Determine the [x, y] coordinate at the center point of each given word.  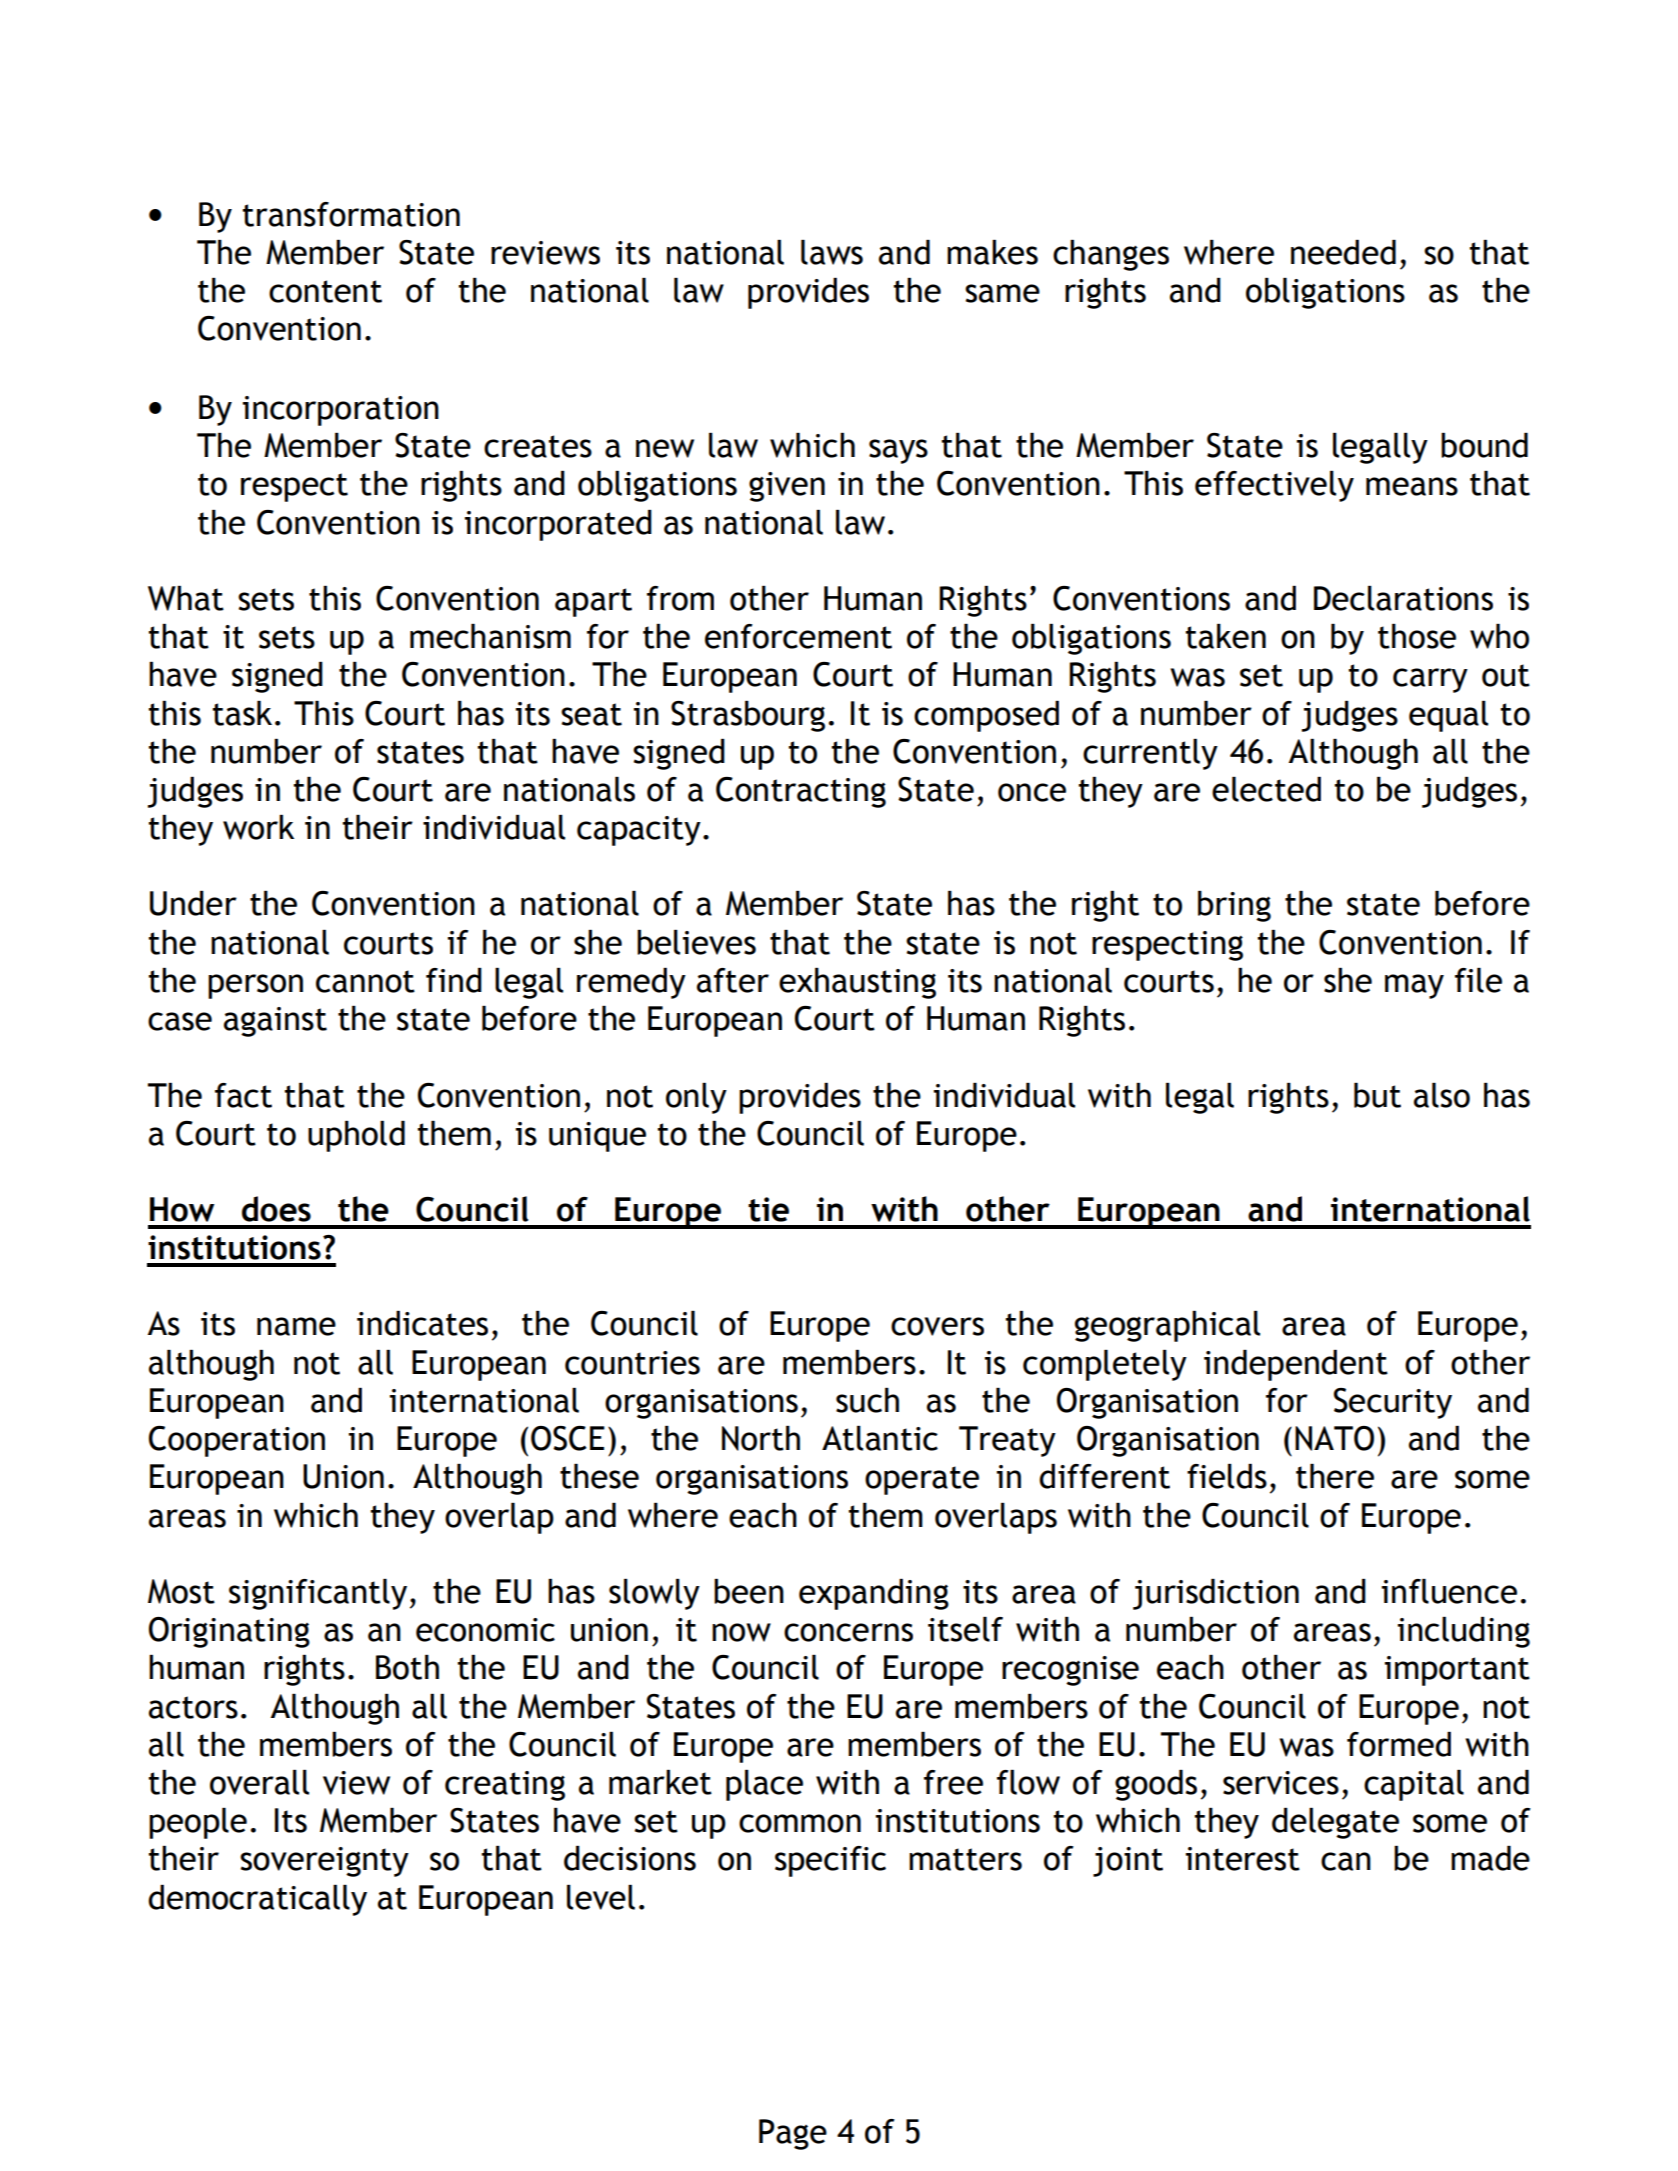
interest [1243, 1859]
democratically [257, 1900]
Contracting [801, 792]
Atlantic [880, 1438]
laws [832, 252]
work [258, 827]
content [325, 291]
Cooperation [237, 1441]
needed [1343, 252]
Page [793, 2134]
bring [1234, 906]
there [1335, 1476]
